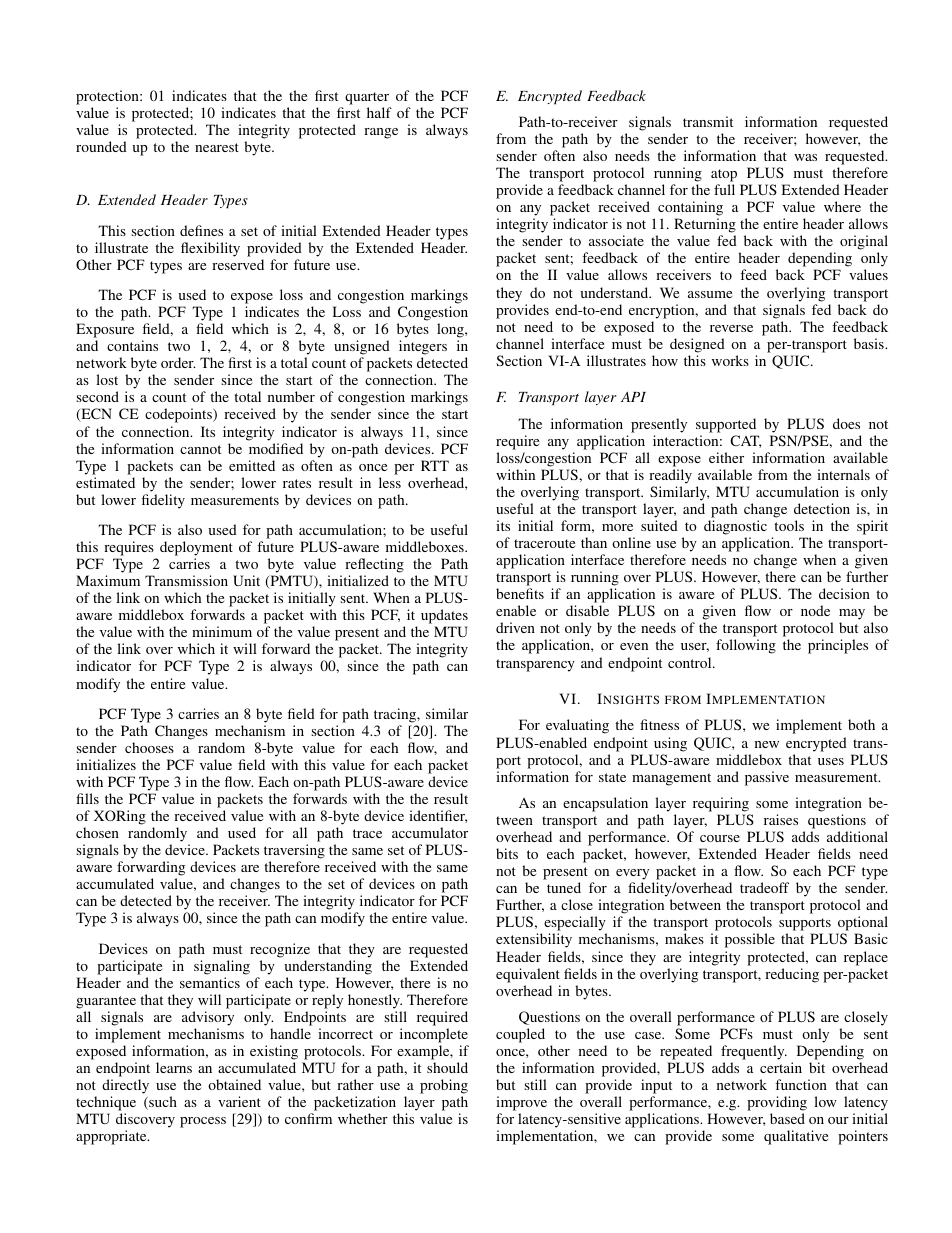  I want to click on RTT, so click(435, 465).
